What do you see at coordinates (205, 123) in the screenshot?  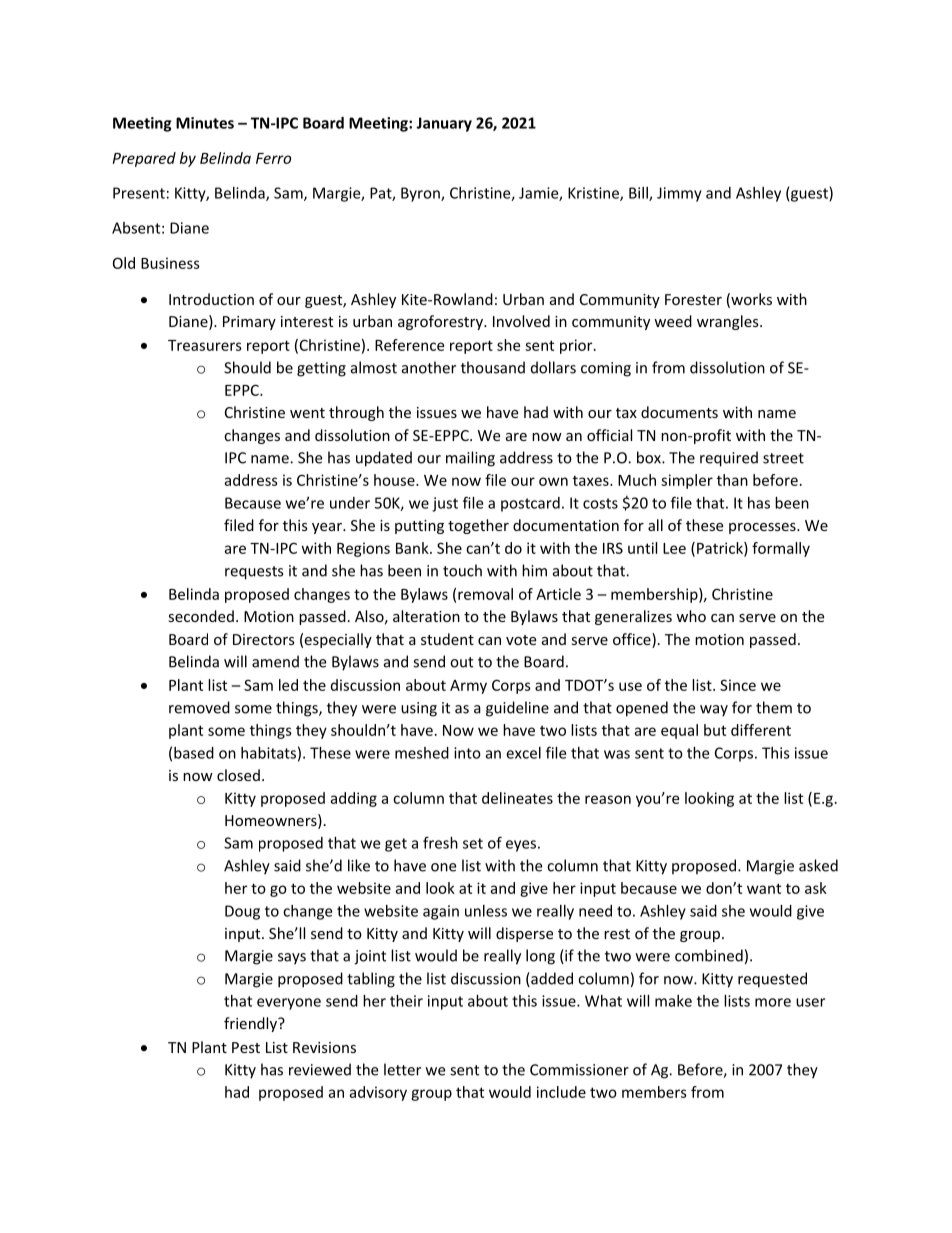 I see `Minutes` at bounding box center [205, 123].
